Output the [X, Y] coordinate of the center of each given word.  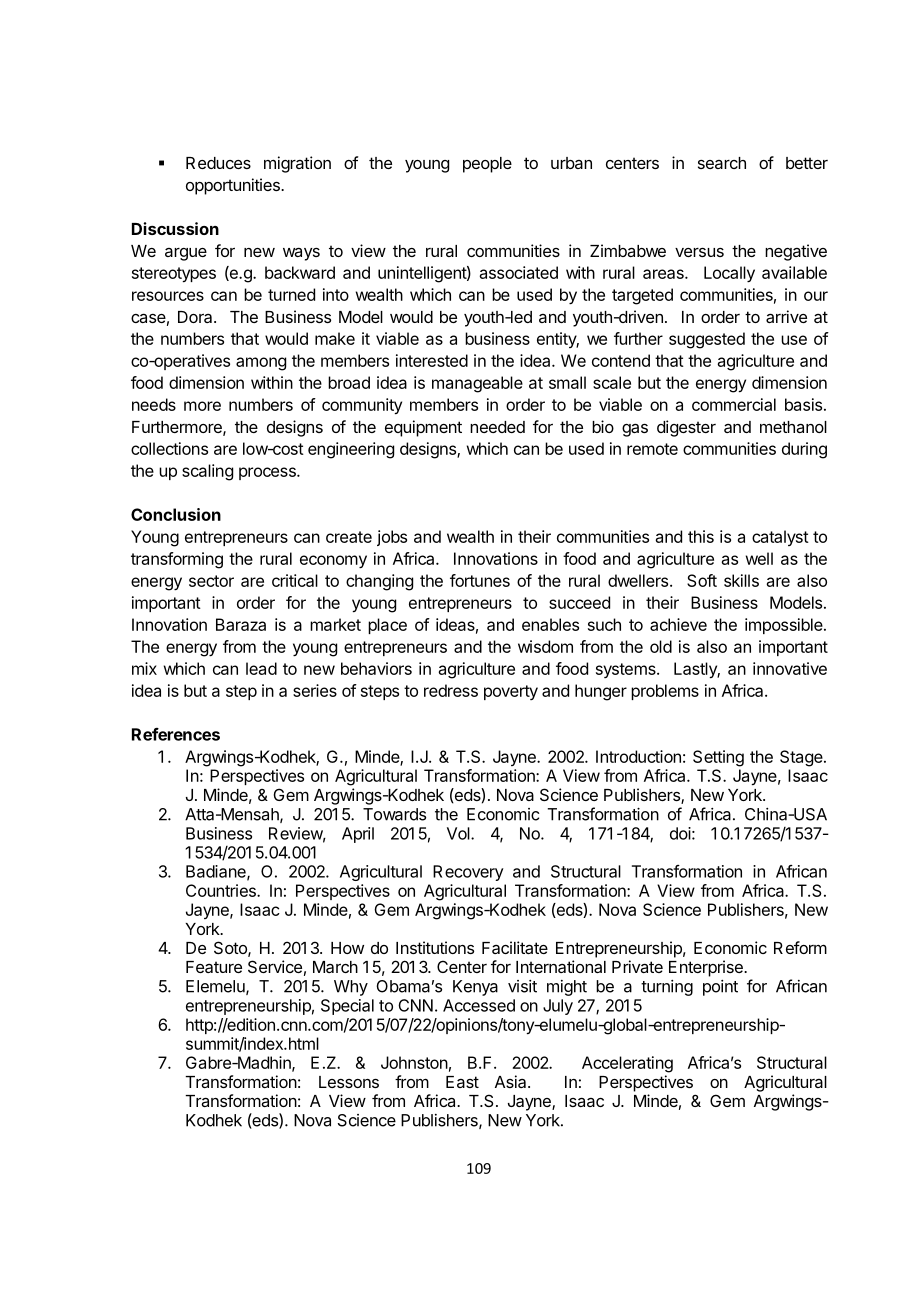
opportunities [234, 186]
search [722, 163]
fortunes [480, 580]
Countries [222, 890]
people [487, 165]
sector [211, 581]
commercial [734, 404]
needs [154, 404]
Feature [214, 967]
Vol [458, 833]
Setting [718, 758]
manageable [477, 384]
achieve [678, 624]
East [462, 1082]
